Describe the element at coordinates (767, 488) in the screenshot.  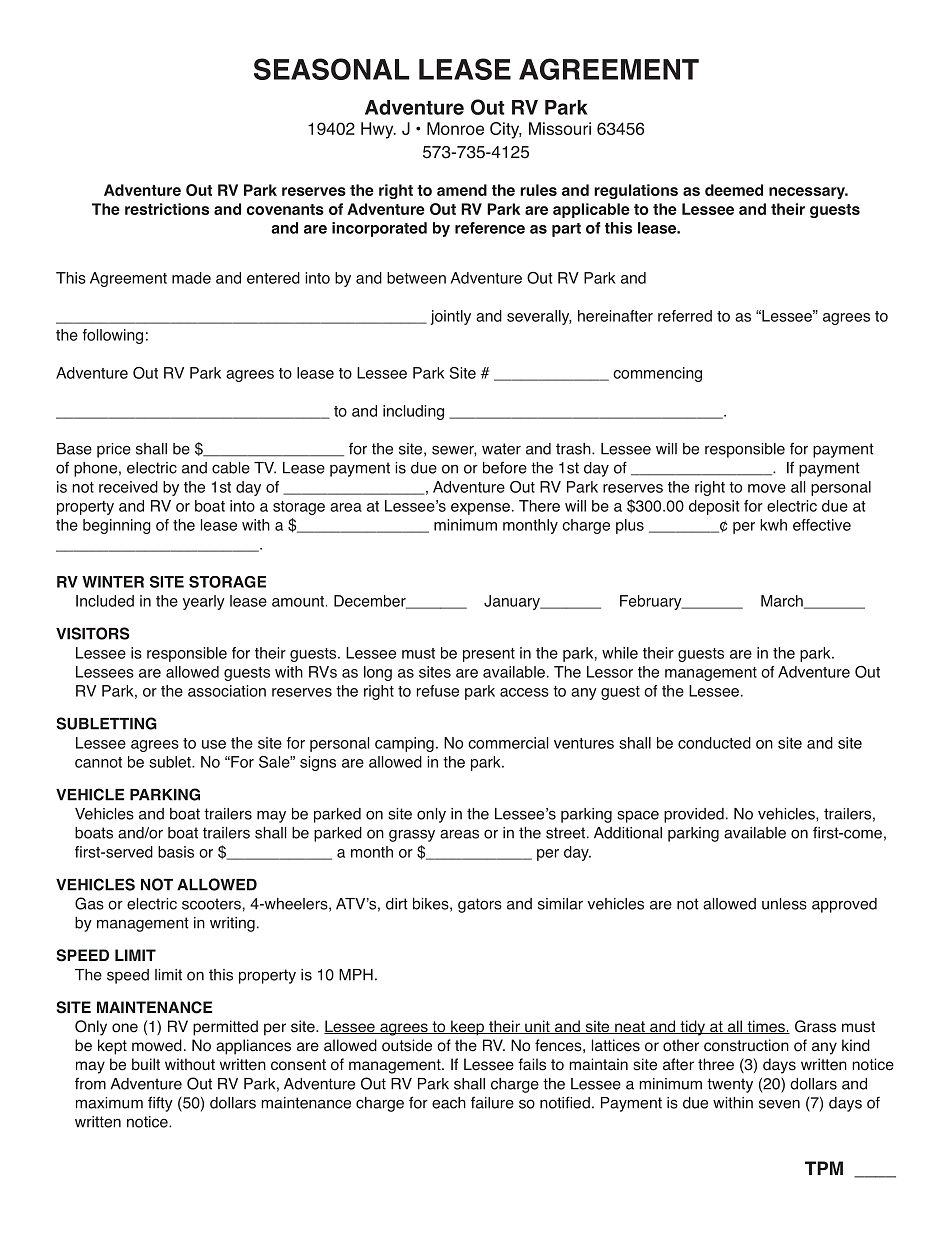
I see `move` at that location.
